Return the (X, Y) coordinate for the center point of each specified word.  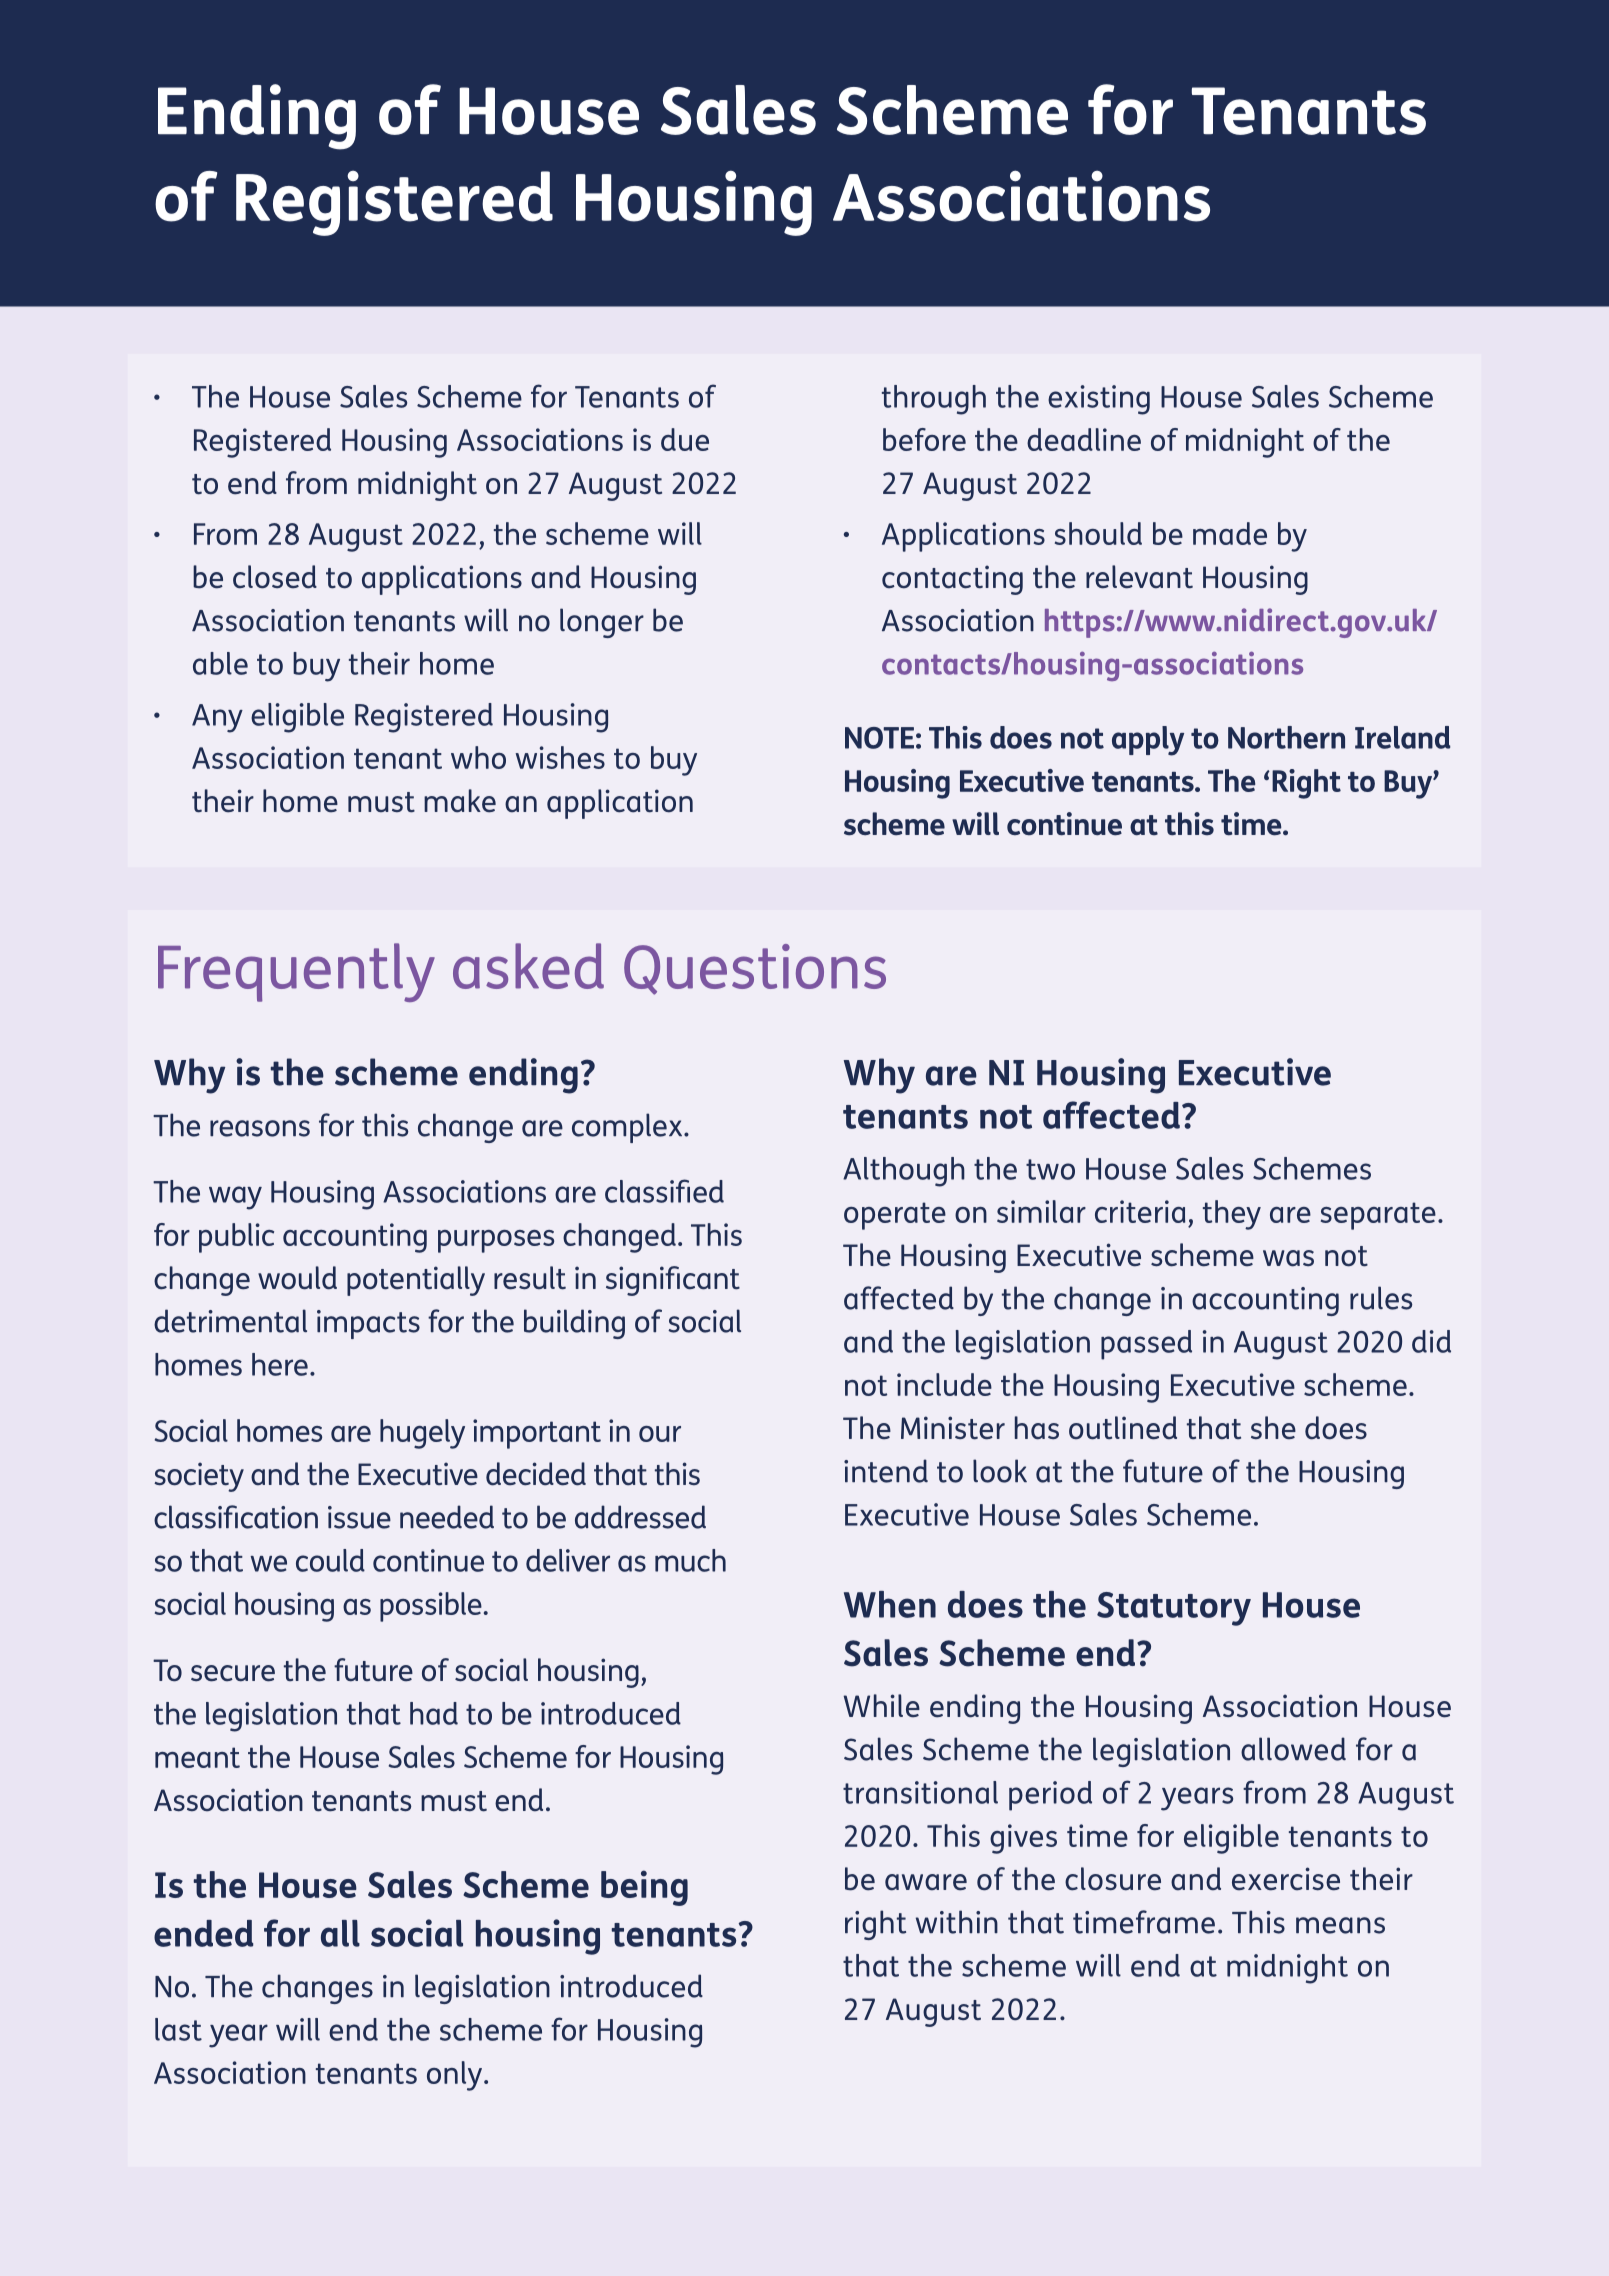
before (924, 439)
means (1340, 1925)
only (456, 2076)
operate (895, 1216)
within (957, 1922)
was (1288, 1258)
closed (275, 577)
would (297, 1278)
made (1230, 533)
